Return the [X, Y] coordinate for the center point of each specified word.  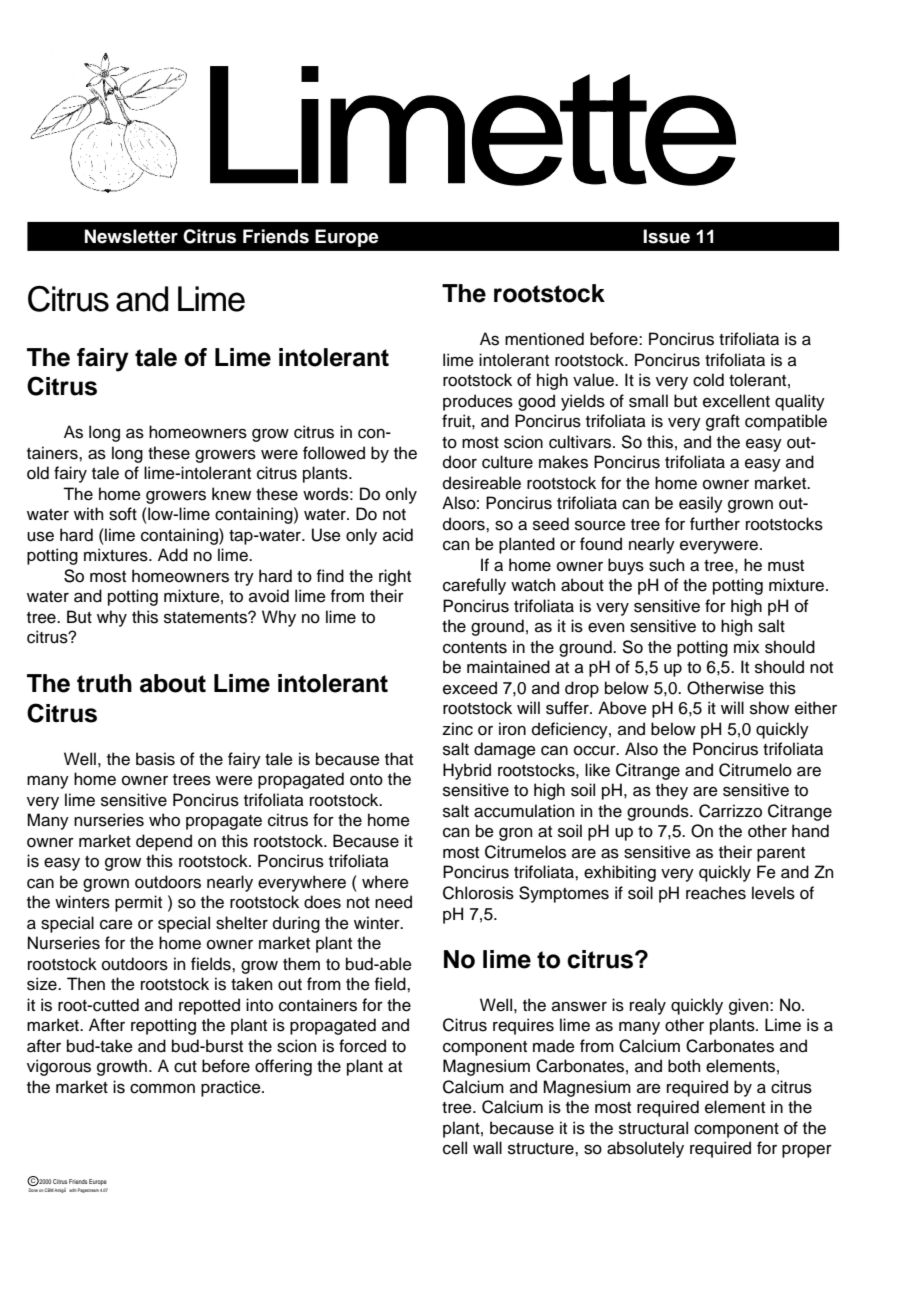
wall [487, 1148]
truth [104, 683]
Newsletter [131, 236]
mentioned [544, 339]
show [769, 708]
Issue [666, 236]
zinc [457, 729]
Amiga [60, 1190]
